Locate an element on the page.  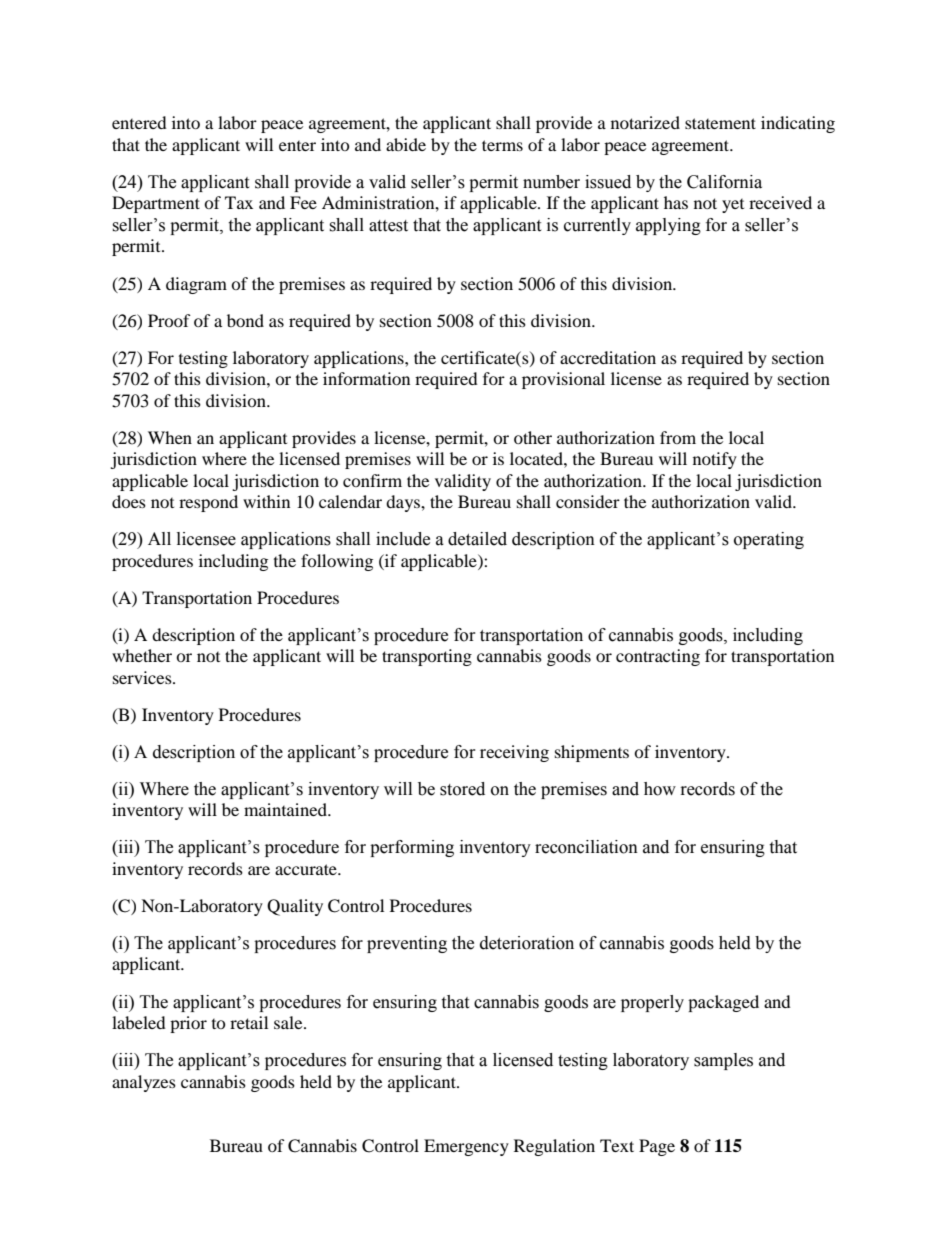
how is located at coordinates (660, 789).
